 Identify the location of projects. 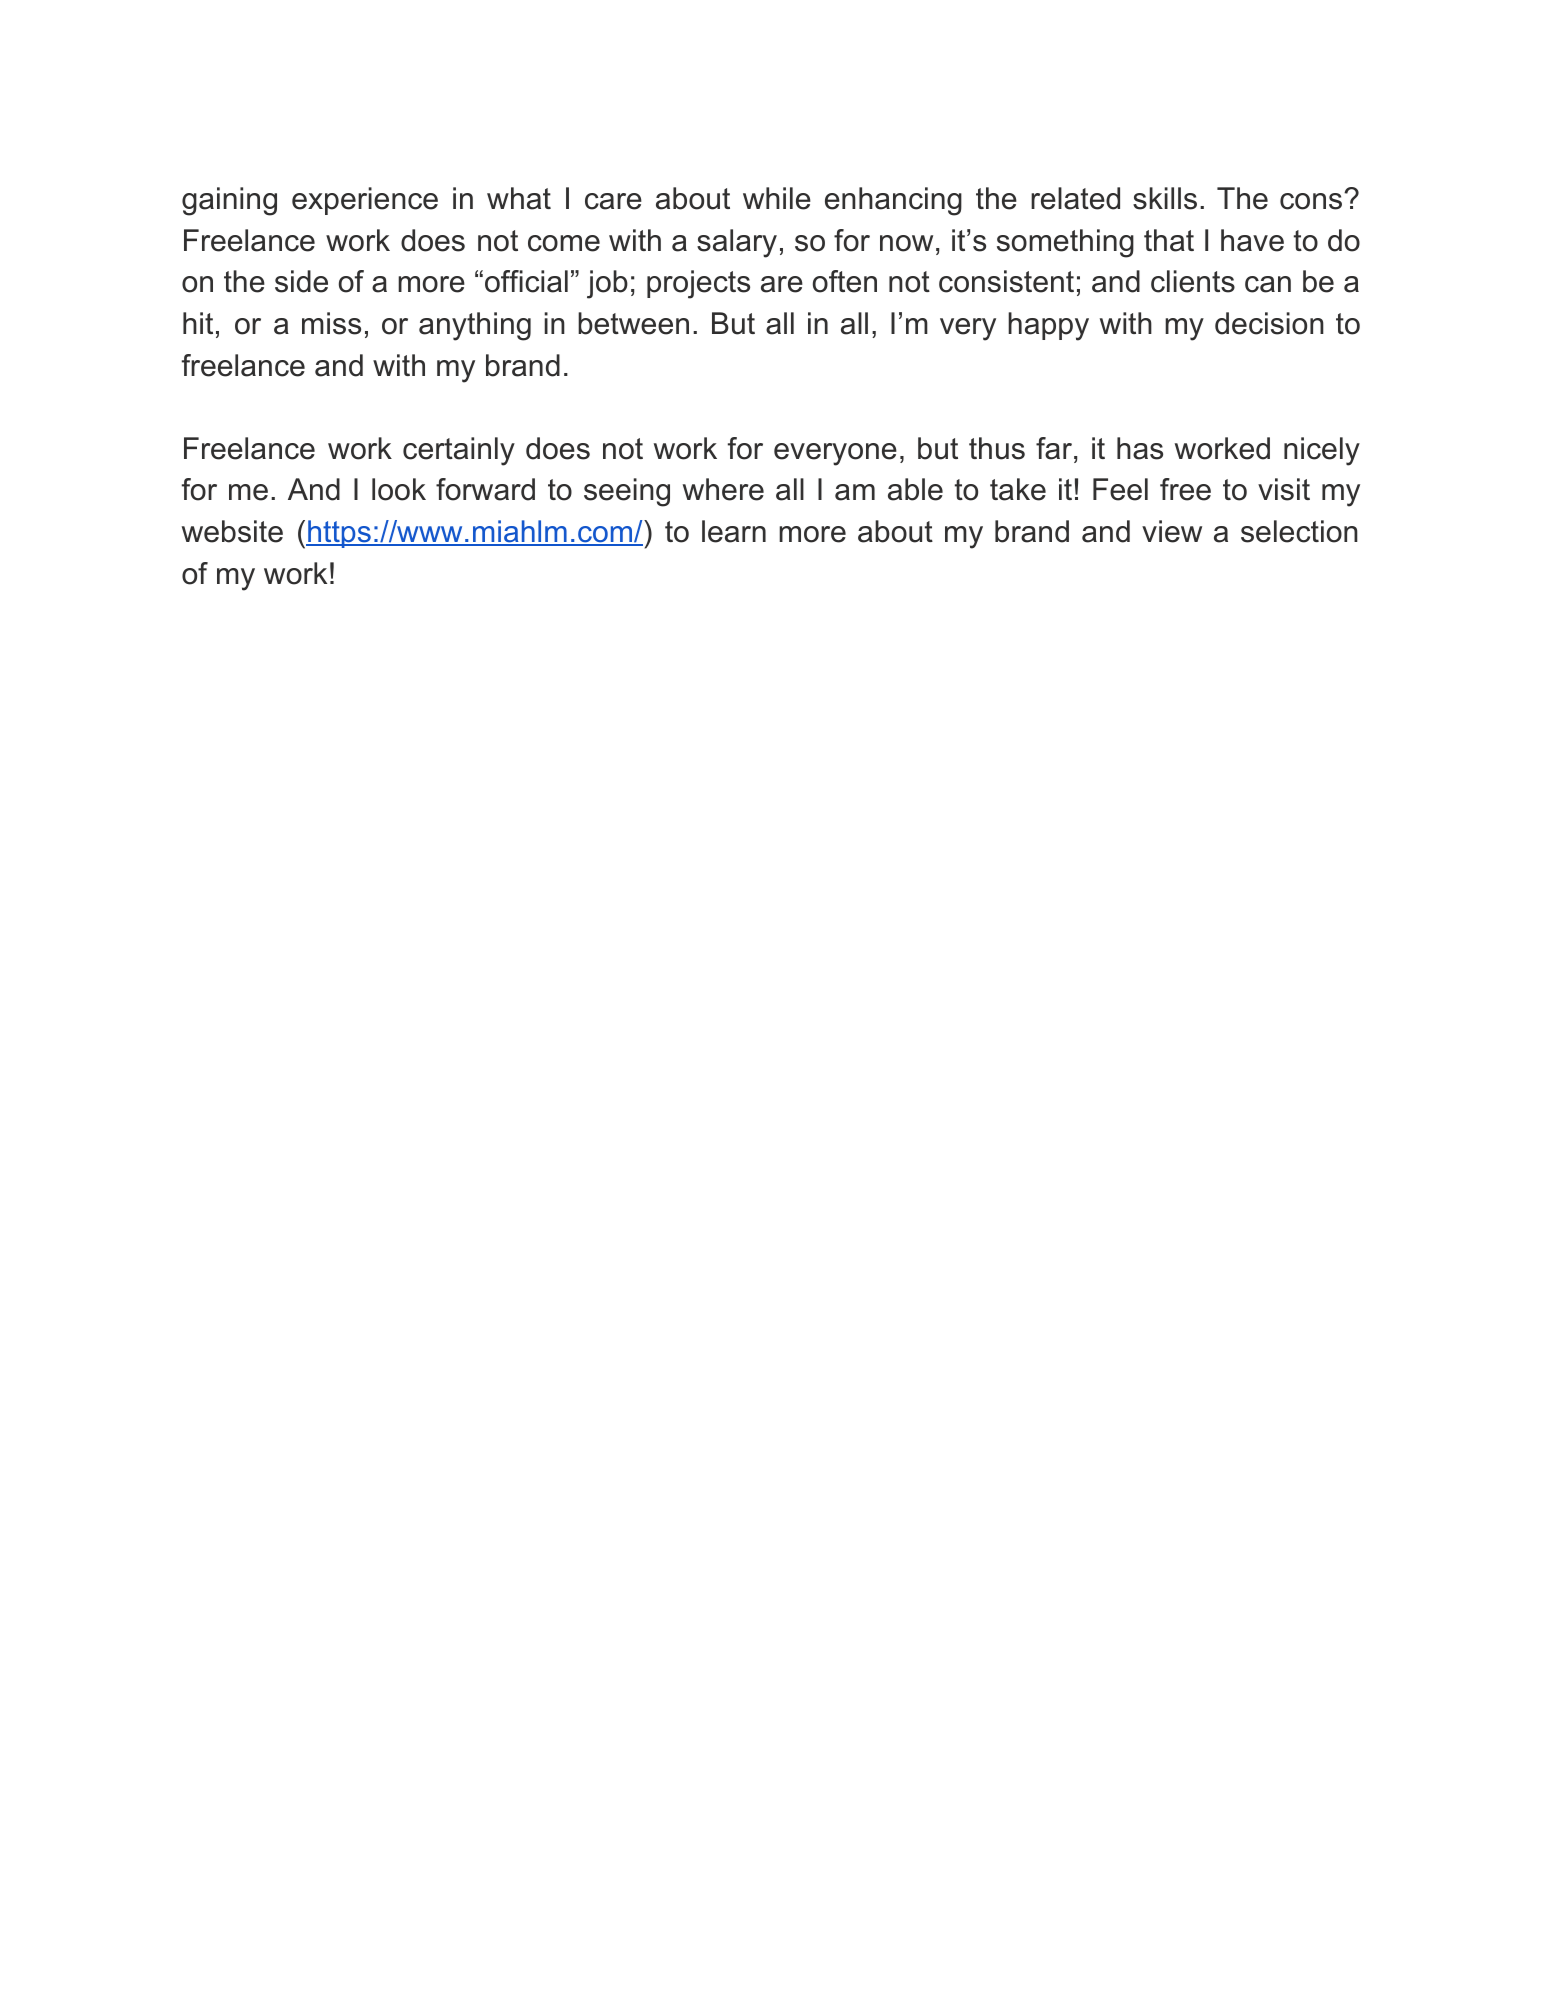
(698, 284).
